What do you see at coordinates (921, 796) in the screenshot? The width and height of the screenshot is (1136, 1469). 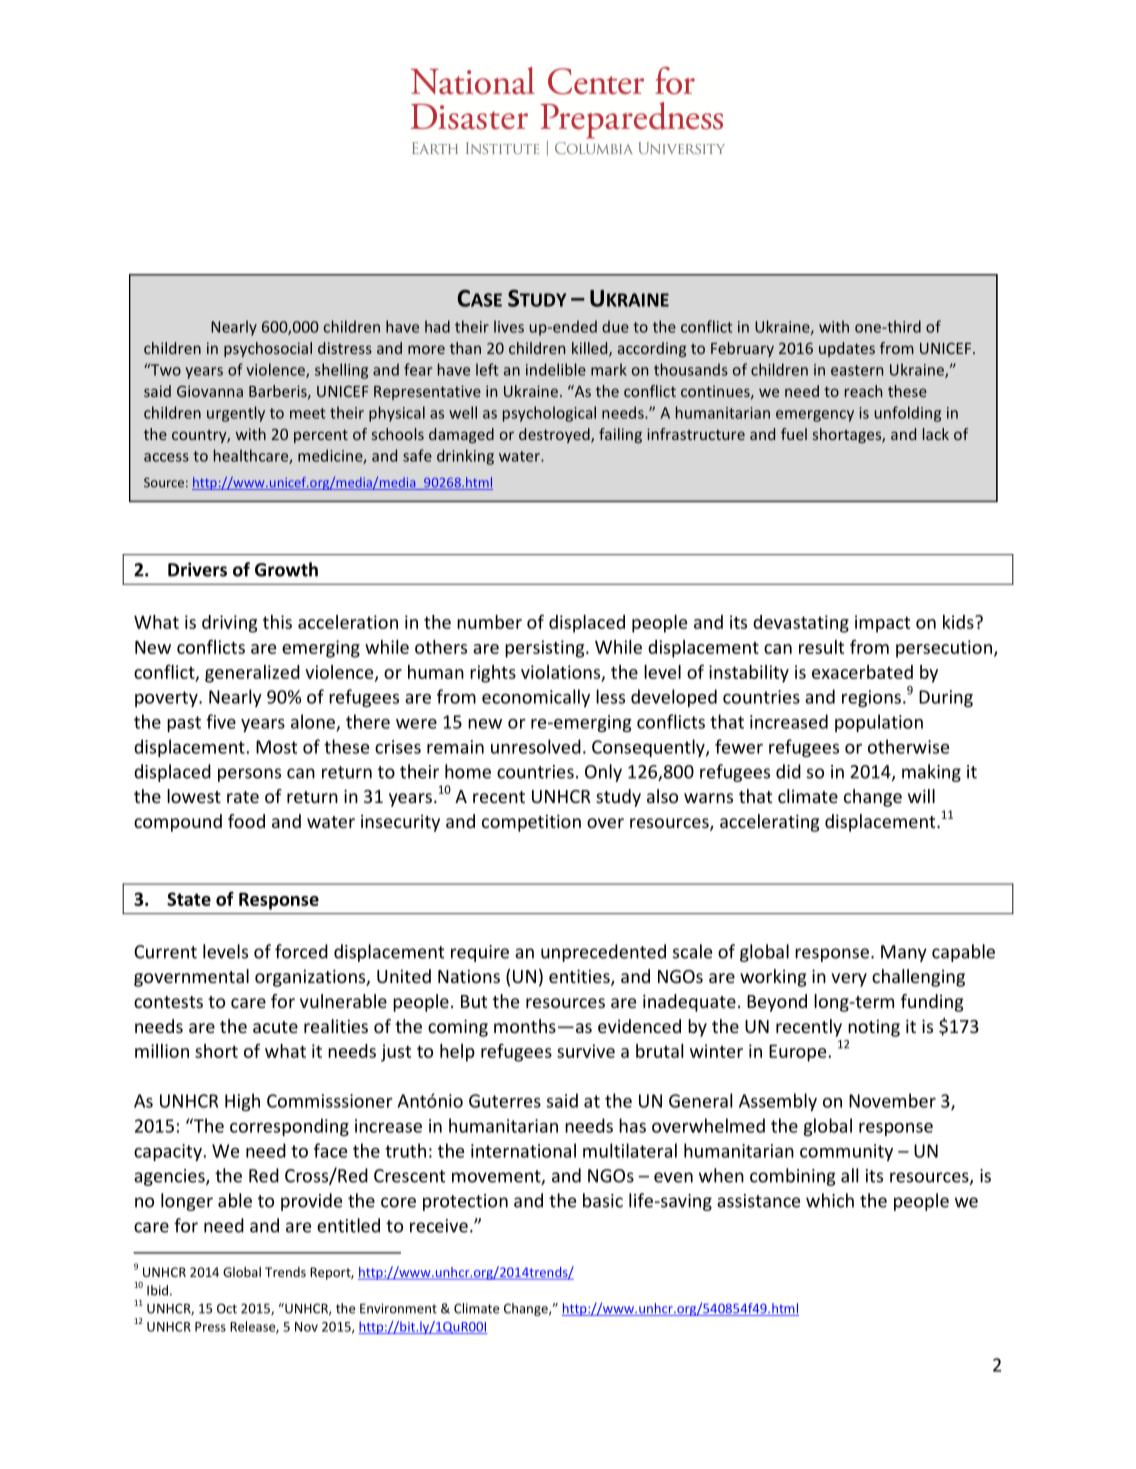 I see `will` at bounding box center [921, 796].
